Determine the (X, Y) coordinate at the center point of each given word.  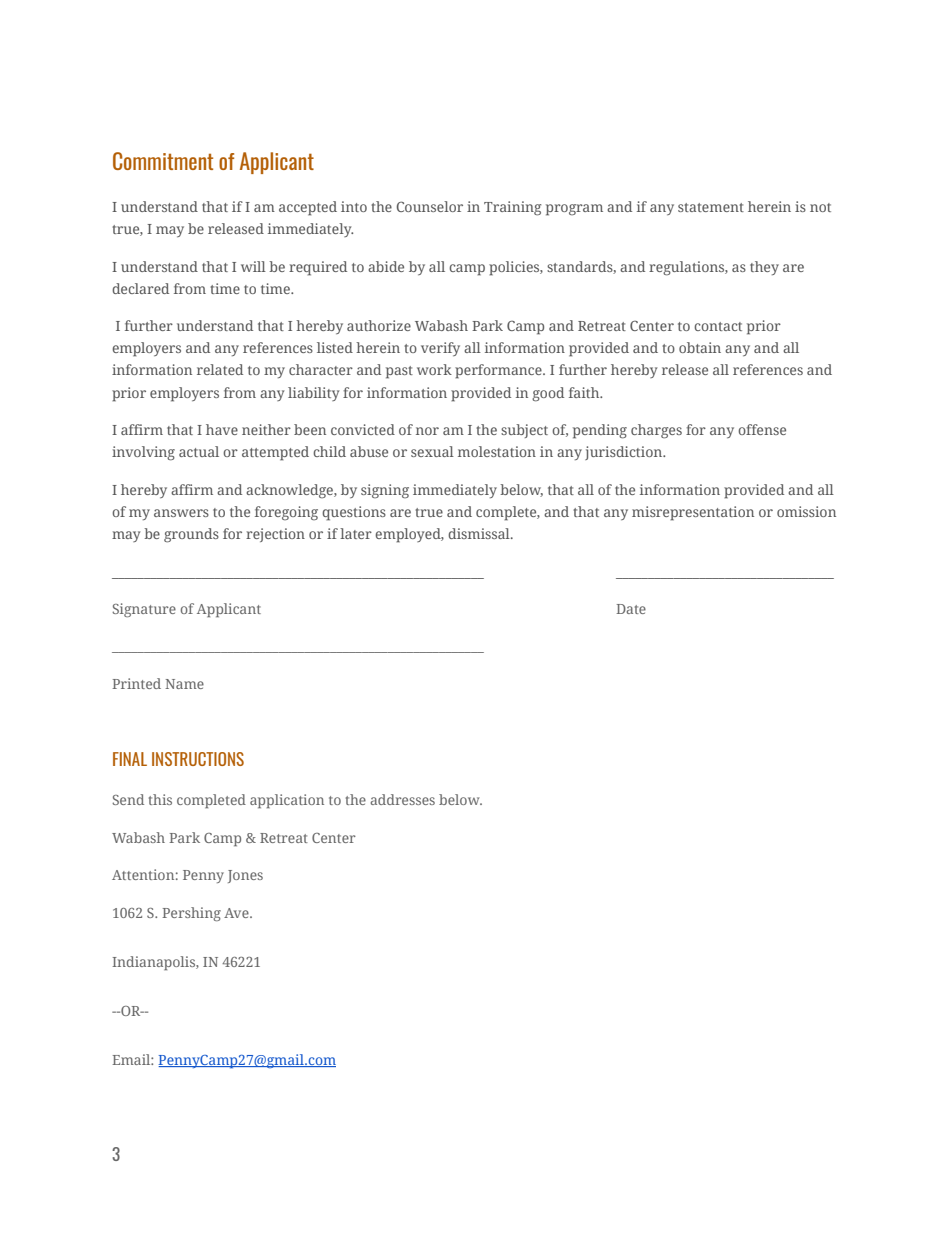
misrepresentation (693, 513)
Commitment (163, 161)
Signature (144, 610)
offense (762, 429)
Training (512, 208)
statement (711, 207)
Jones (245, 876)
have (222, 429)
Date (631, 609)
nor (427, 431)
